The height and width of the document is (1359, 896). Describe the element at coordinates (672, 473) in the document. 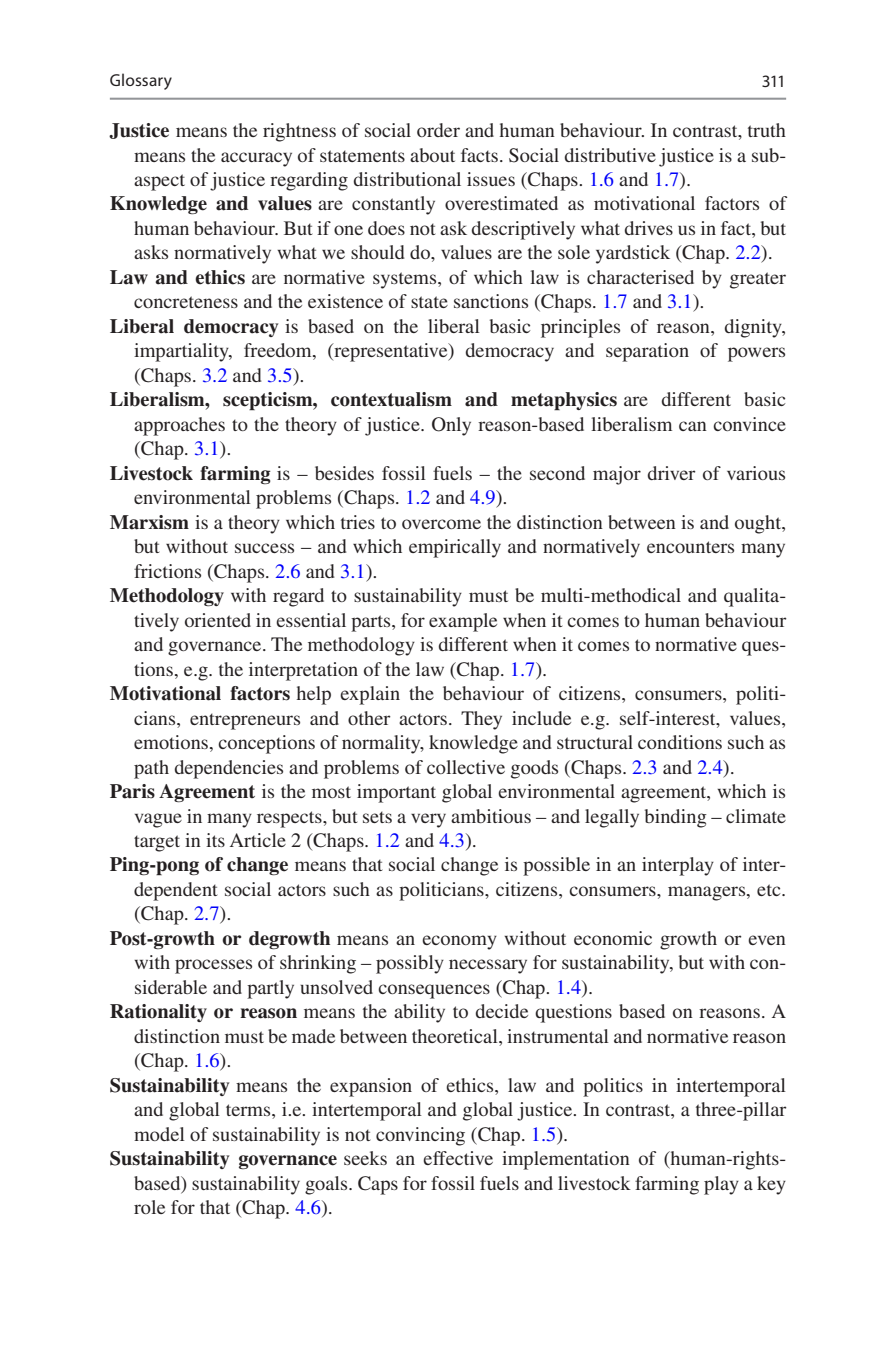

I see `driver` at that location.
